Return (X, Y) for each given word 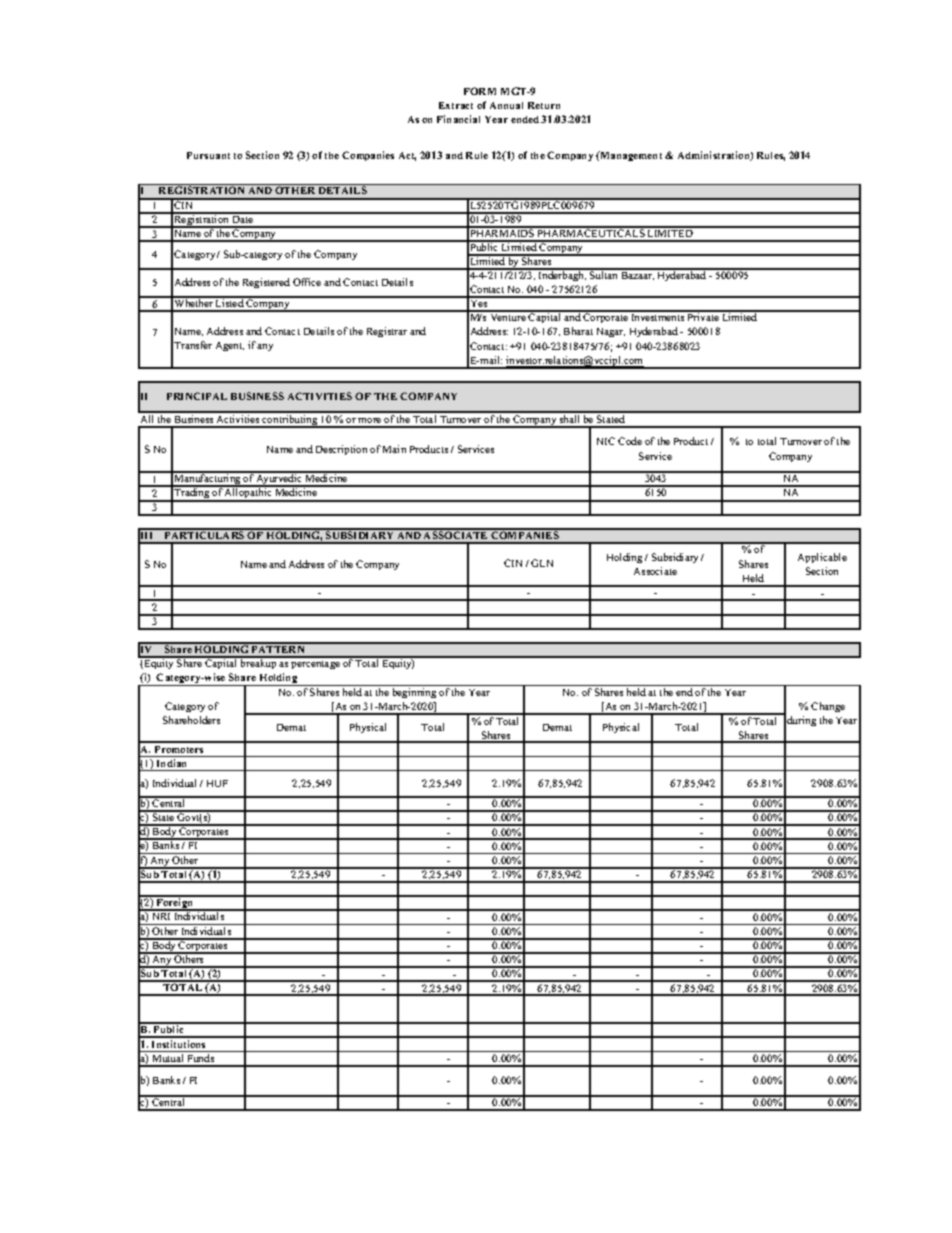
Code (630, 441)
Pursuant (208, 155)
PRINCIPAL (197, 396)
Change (828, 707)
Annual (506, 105)
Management (630, 156)
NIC (606, 441)
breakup (259, 663)
